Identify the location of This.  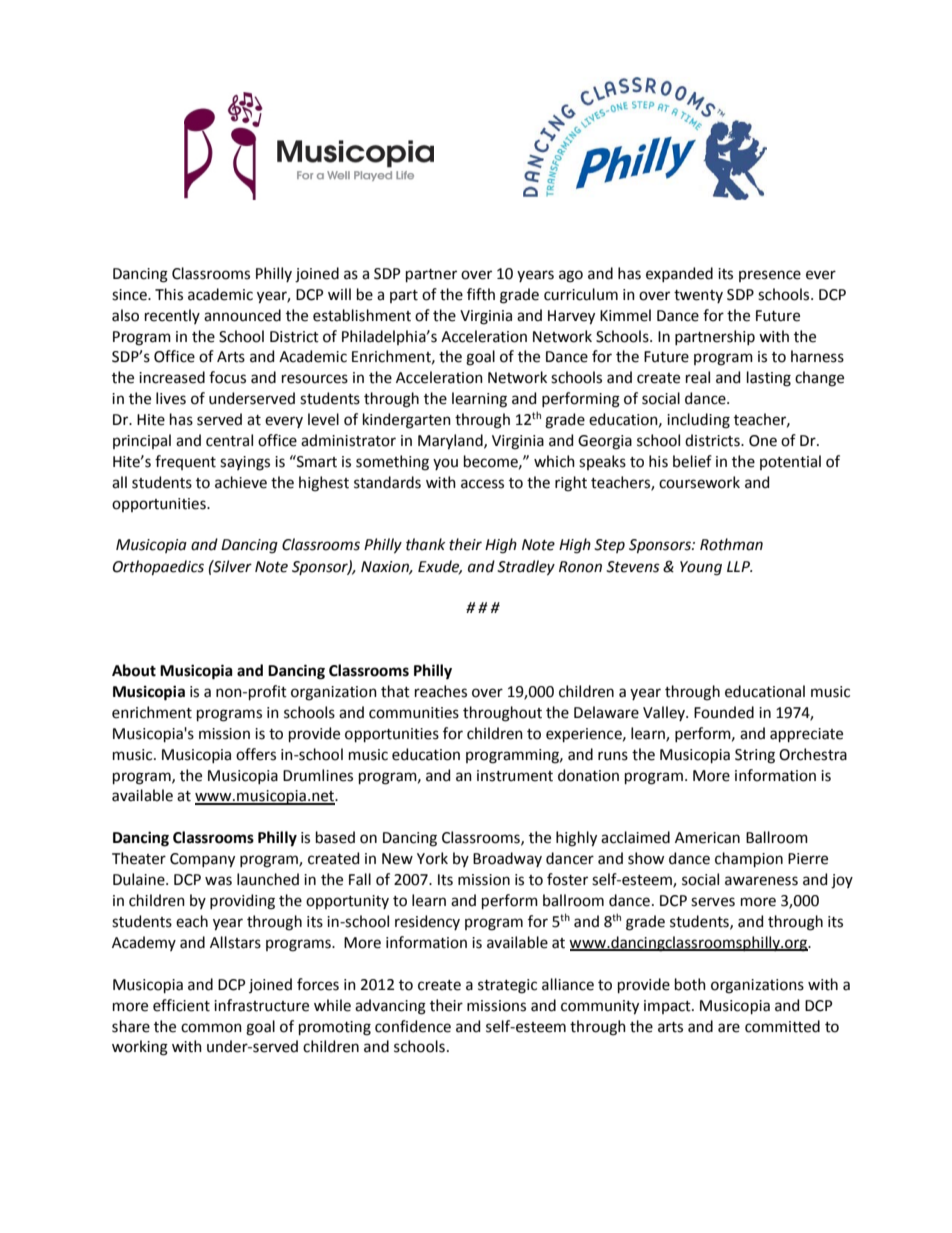
(169, 294).
